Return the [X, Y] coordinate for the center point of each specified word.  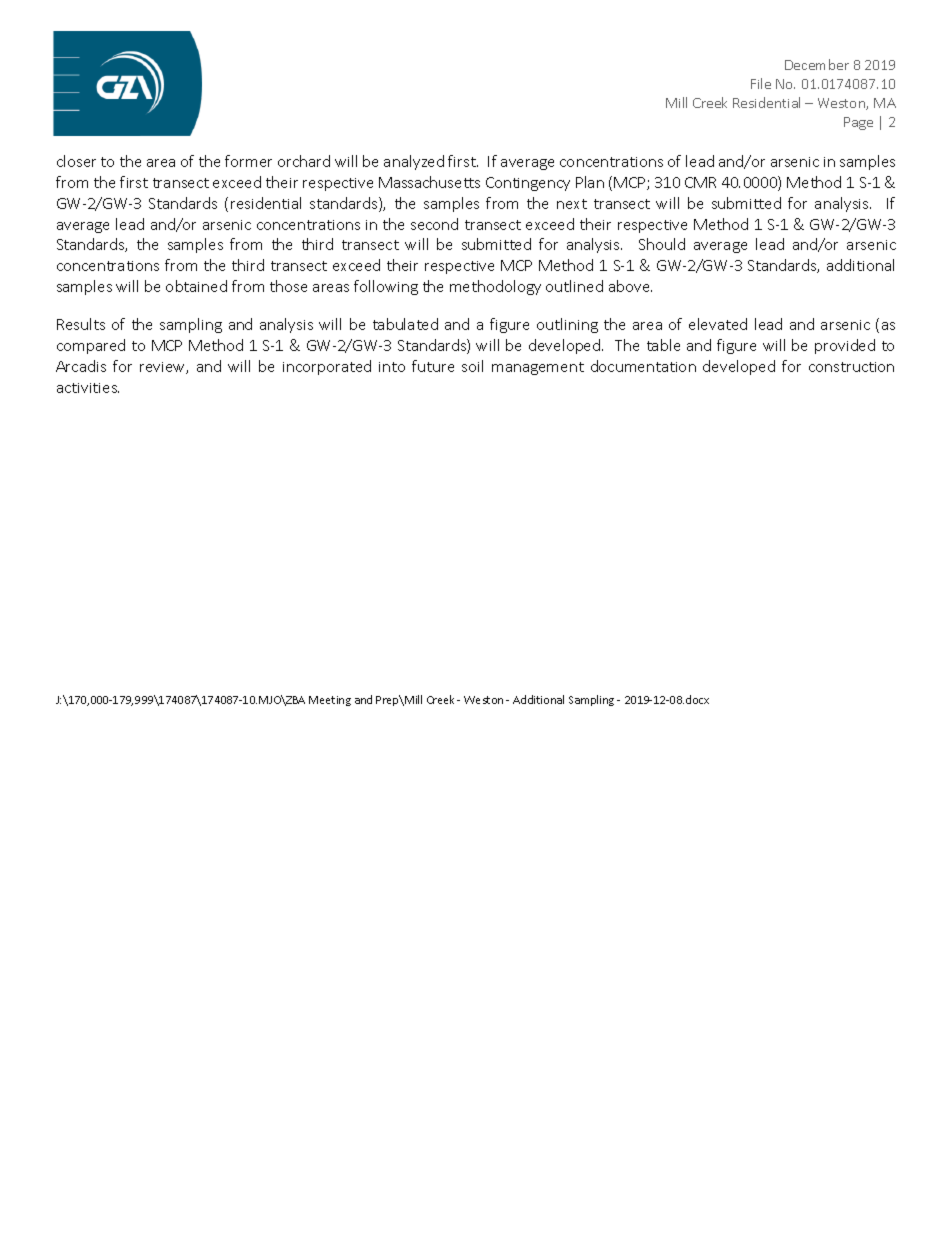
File [761, 83]
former [248, 161]
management [538, 368]
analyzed [414, 162]
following [386, 287]
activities [88, 388]
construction [851, 367]
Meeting [330, 701]
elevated [718, 324]
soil [472, 366]
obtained [196, 286]
